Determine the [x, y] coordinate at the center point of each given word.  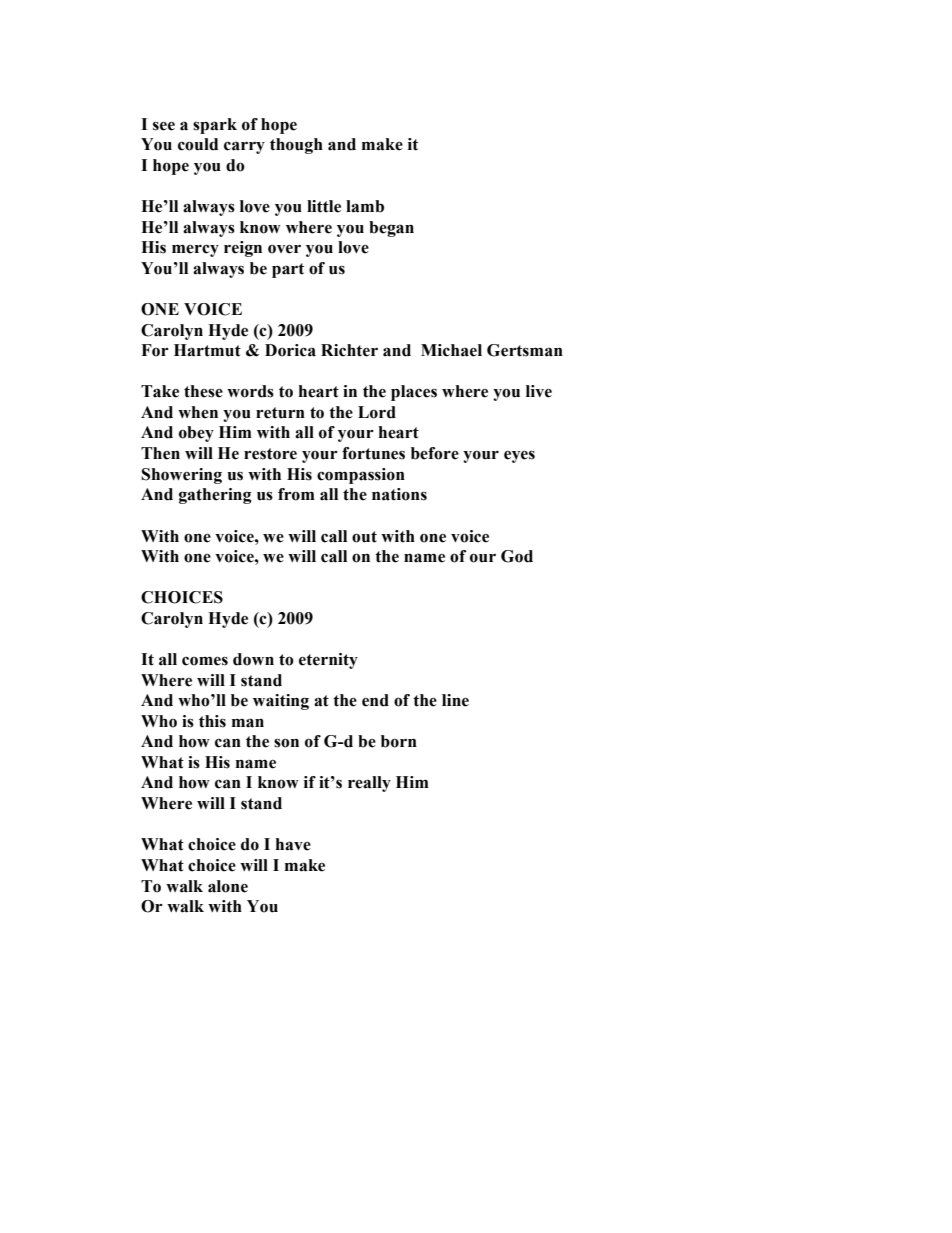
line [455, 700]
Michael [451, 350]
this [212, 721]
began [391, 229]
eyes [519, 456]
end [375, 700]
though [296, 146]
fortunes [373, 453]
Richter [349, 350]
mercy [195, 250]
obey [196, 434]
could [198, 144]
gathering [215, 496]
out [364, 537]
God [517, 556]
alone [228, 886]
